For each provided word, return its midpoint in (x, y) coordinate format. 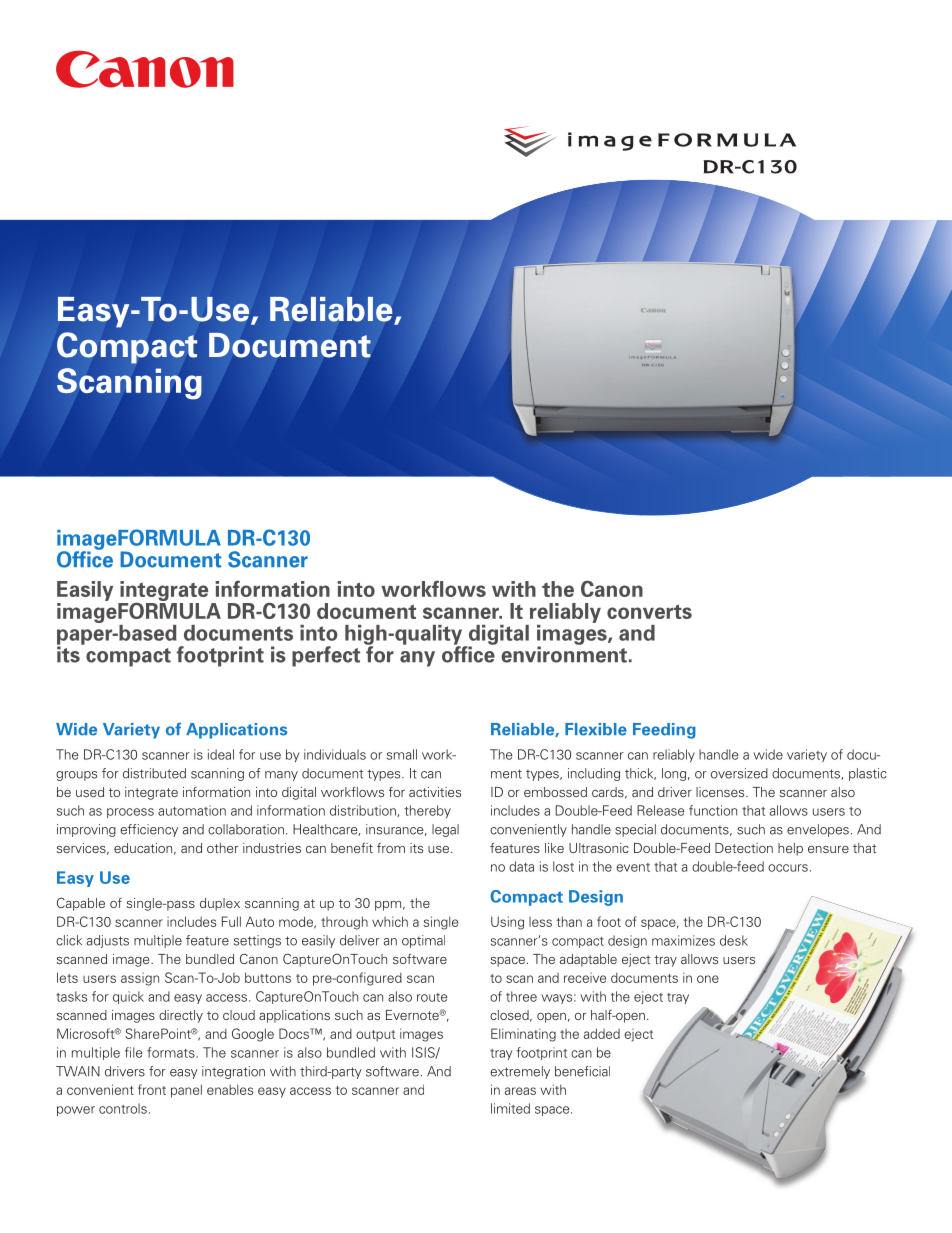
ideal (221, 754)
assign (140, 979)
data (521, 866)
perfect (326, 656)
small (402, 754)
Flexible (596, 729)
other (223, 848)
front (152, 1089)
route (432, 997)
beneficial (582, 1071)
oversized (739, 773)
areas (520, 1091)
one (708, 979)
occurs (788, 868)
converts (649, 611)
